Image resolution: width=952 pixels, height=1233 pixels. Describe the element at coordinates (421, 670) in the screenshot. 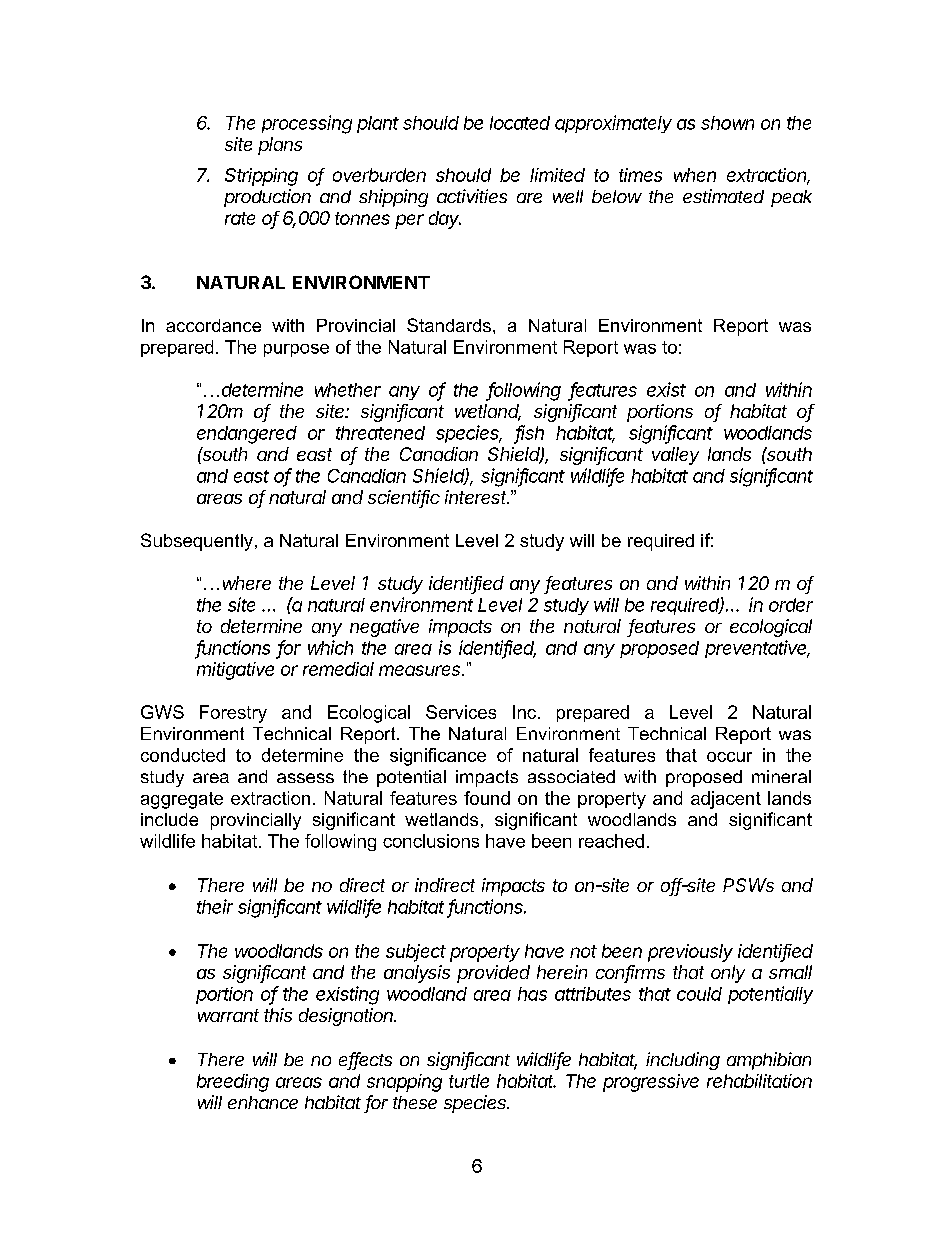

I see `measures` at that location.
